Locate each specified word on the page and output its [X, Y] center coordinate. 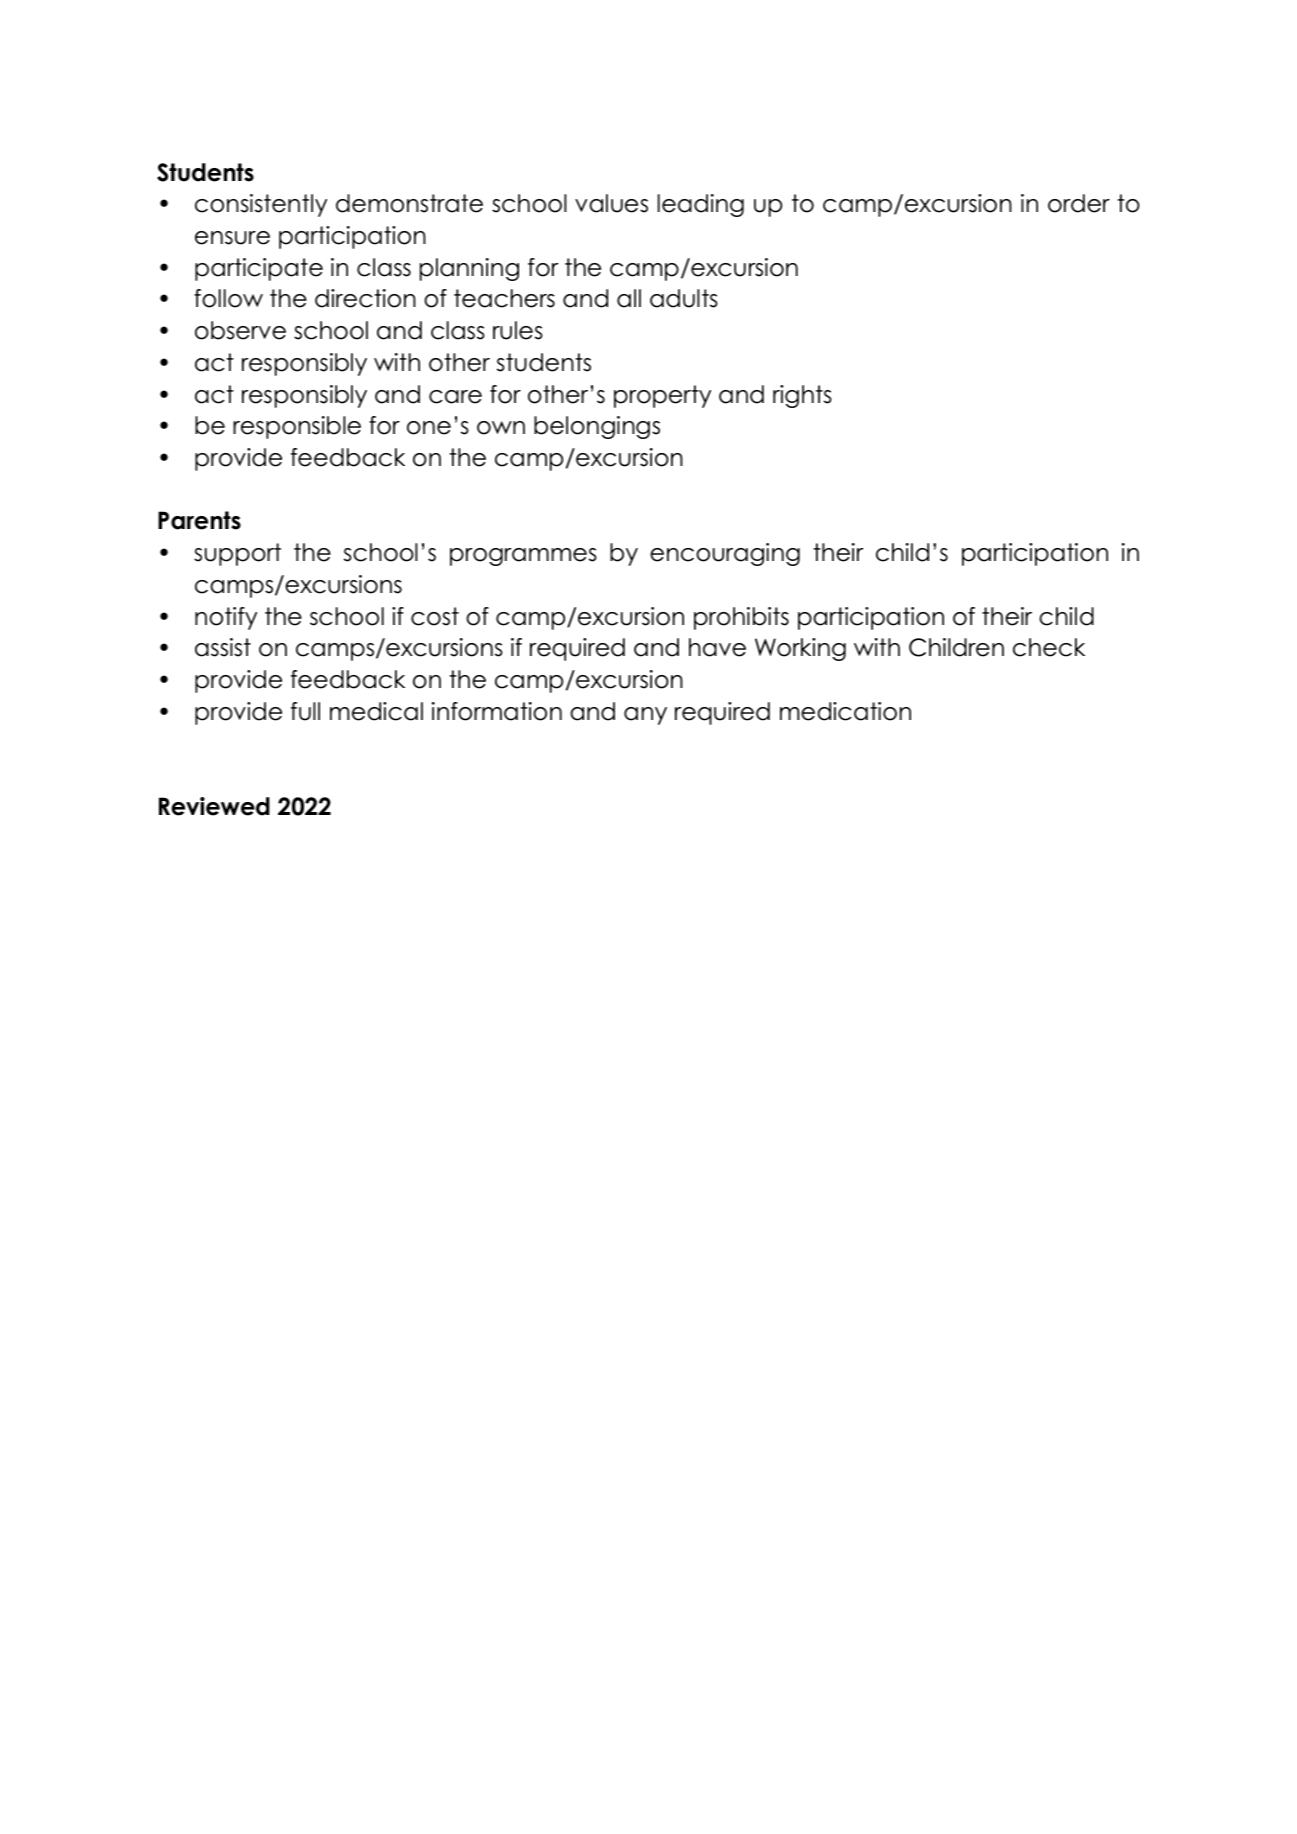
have [717, 647]
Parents [199, 520]
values [611, 203]
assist [223, 647]
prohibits [741, 618]
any [645, 716]
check [1049, 647]
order [1079, 203]
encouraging [725, 554]
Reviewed [214, 806]
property [662, 396]
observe [240, 330]
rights [802, 396]
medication [845, 711]
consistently [261, 205]
